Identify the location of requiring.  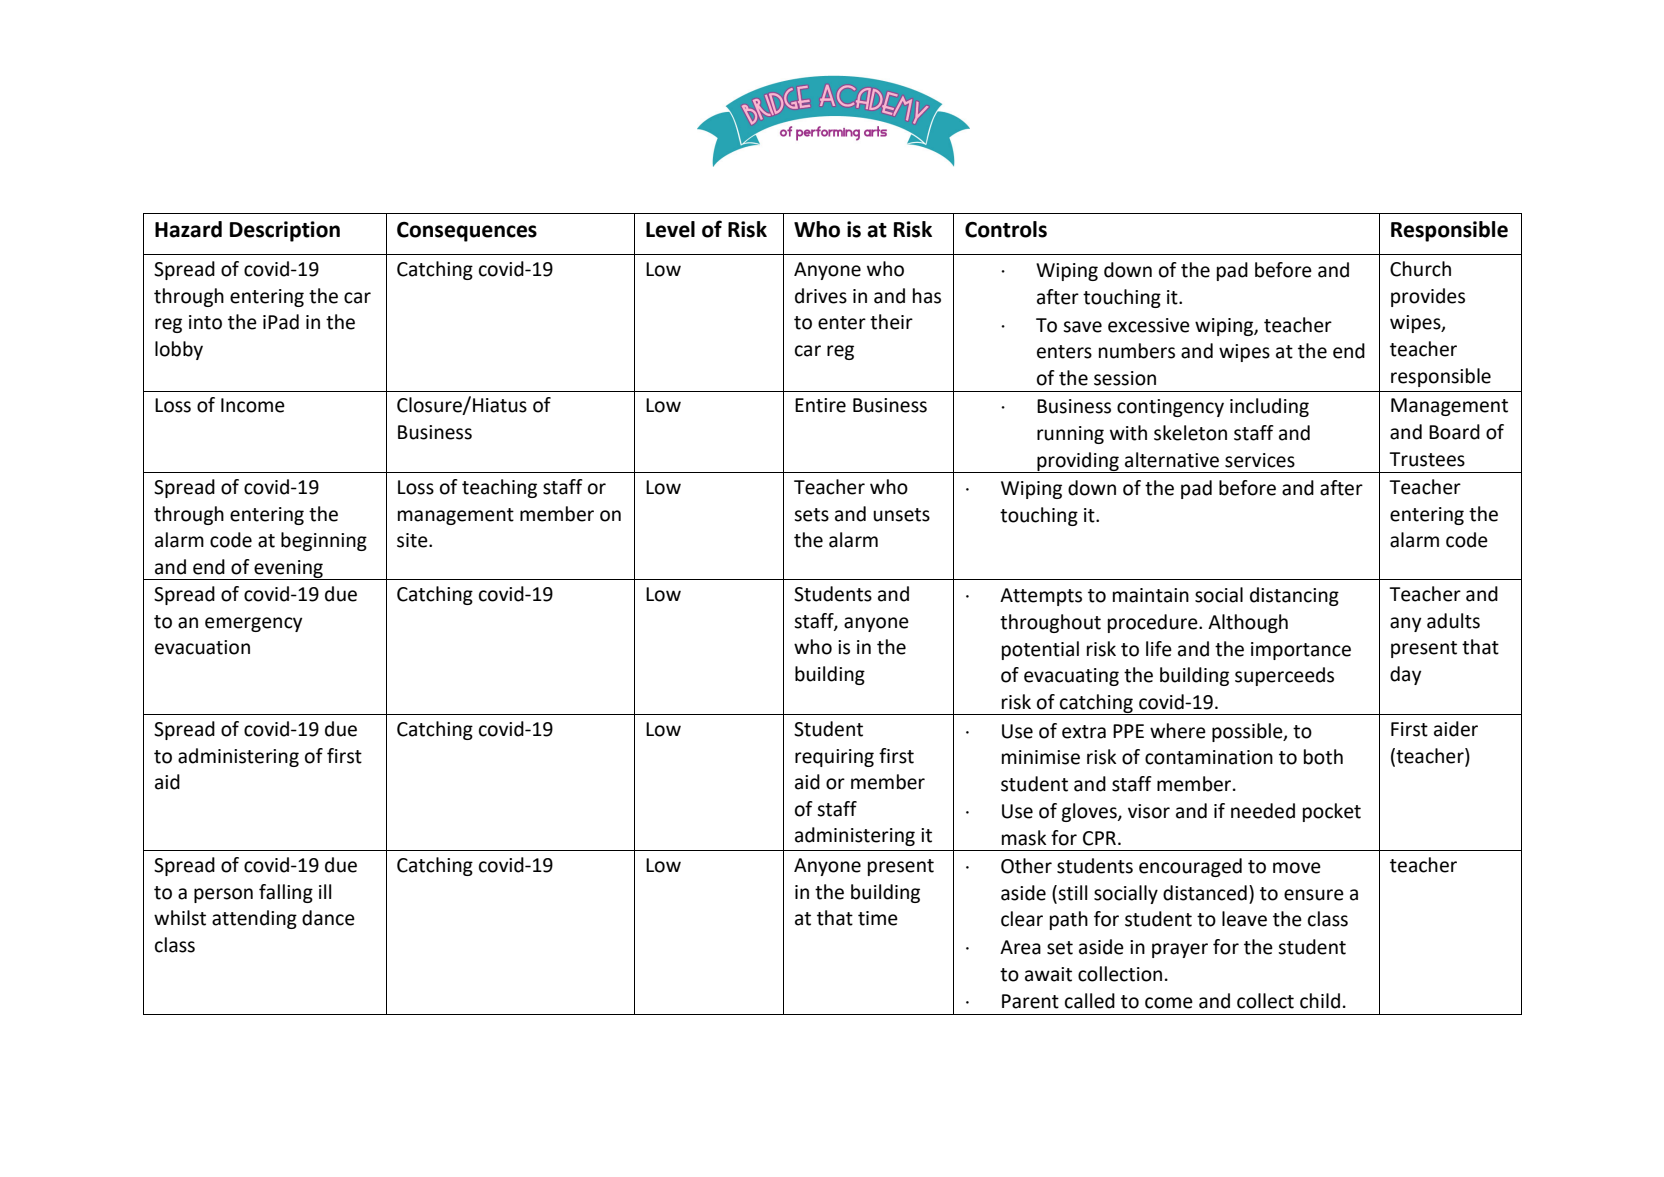
(834, 758).
